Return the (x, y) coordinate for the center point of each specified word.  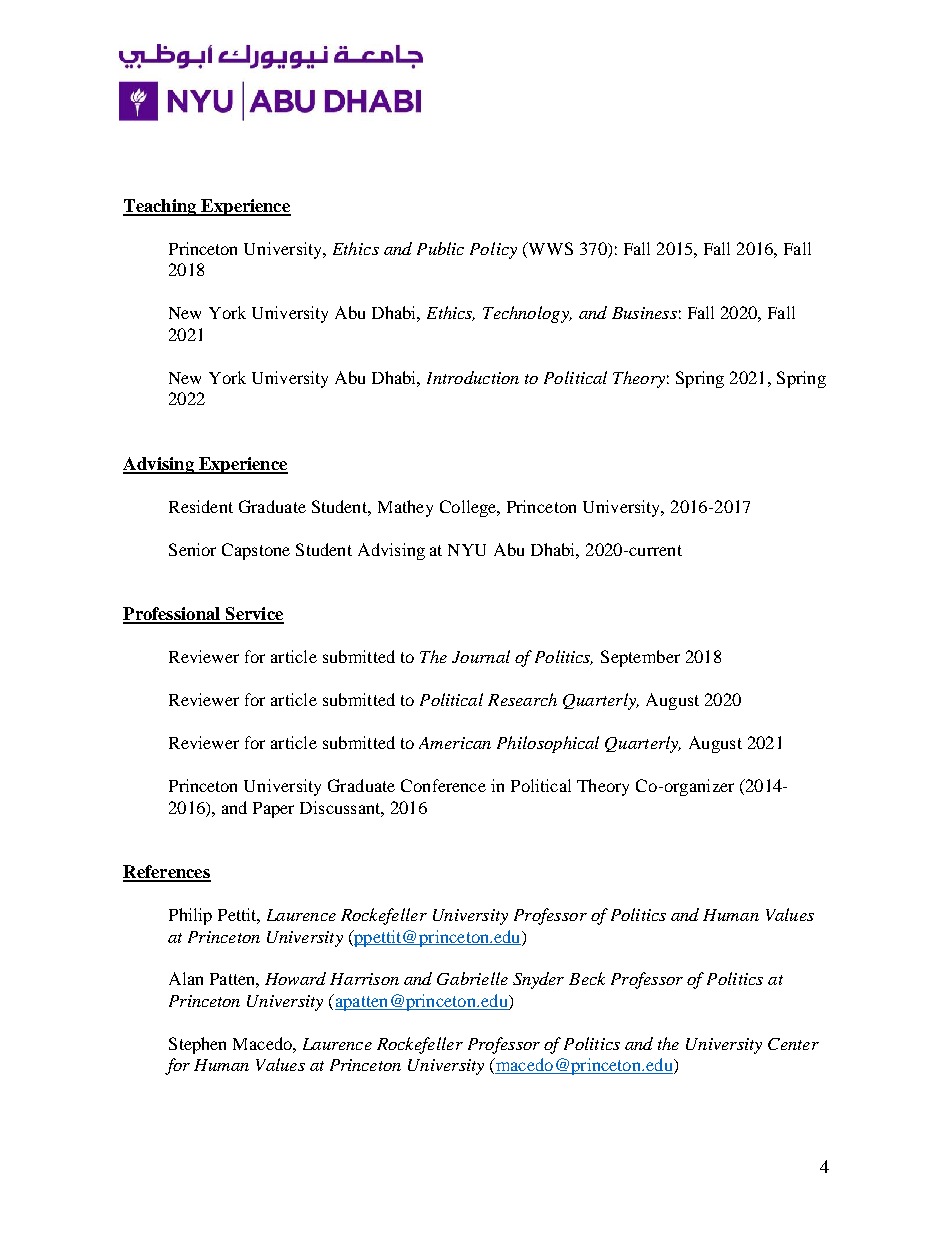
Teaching (161, 207)
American (455, 743)
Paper (273, 810)
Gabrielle (472, 978)
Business (644, 313)
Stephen (197, 1045)
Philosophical (548, 744)
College (469, 508)
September (640, 658)
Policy (493, 250)
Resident (201, 506)
